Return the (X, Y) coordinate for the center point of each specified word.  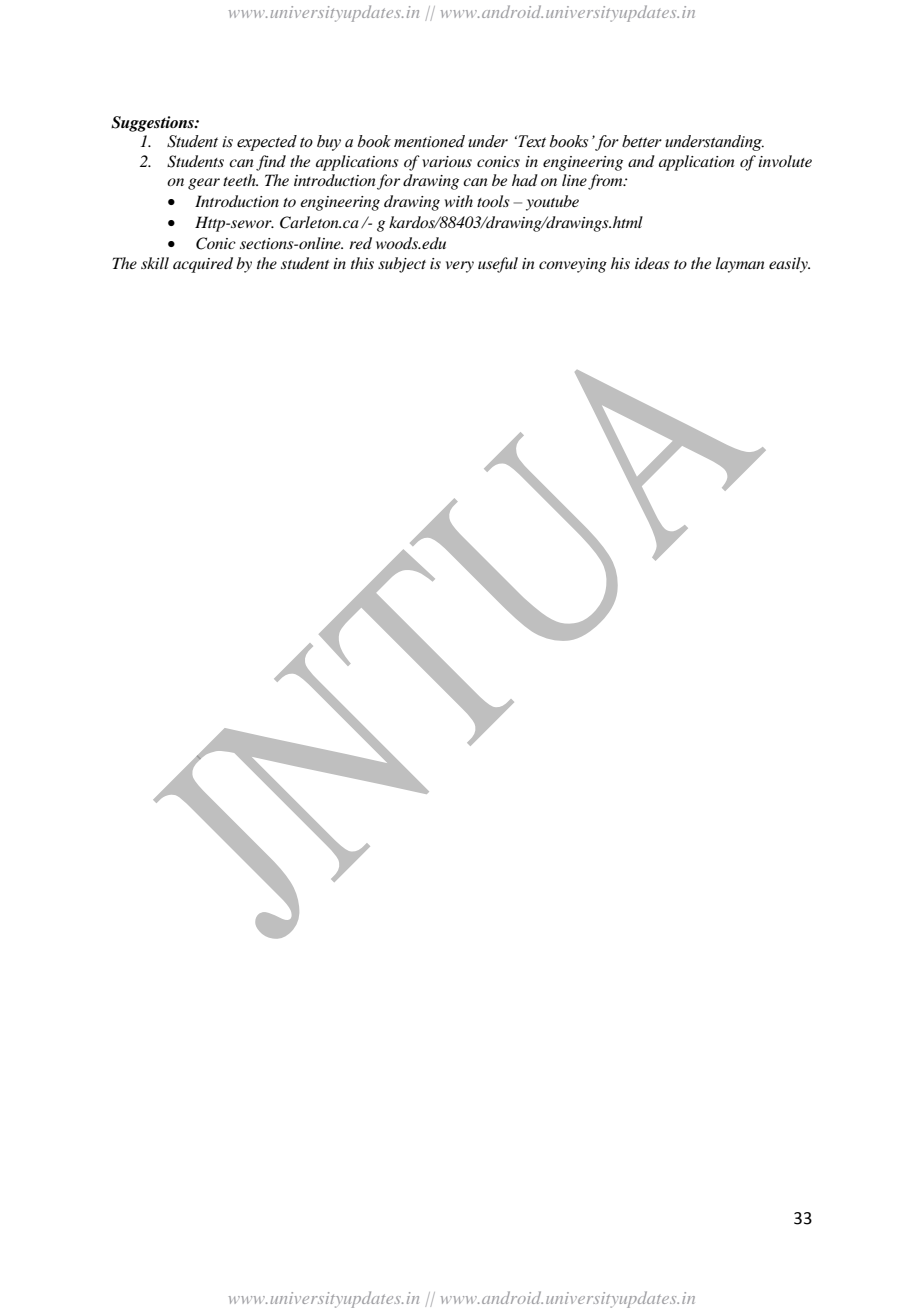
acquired (203, 265)
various (447, 161)
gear (204, 184)
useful (498, 265)
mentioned (429, 141)
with (459, 201)
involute (785, 161)
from (606, 182)
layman (740, 265)
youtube (552, 203)
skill (155, 263)
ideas (652, 263)
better (642, 141)
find (271, 163)
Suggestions (153, 124)
